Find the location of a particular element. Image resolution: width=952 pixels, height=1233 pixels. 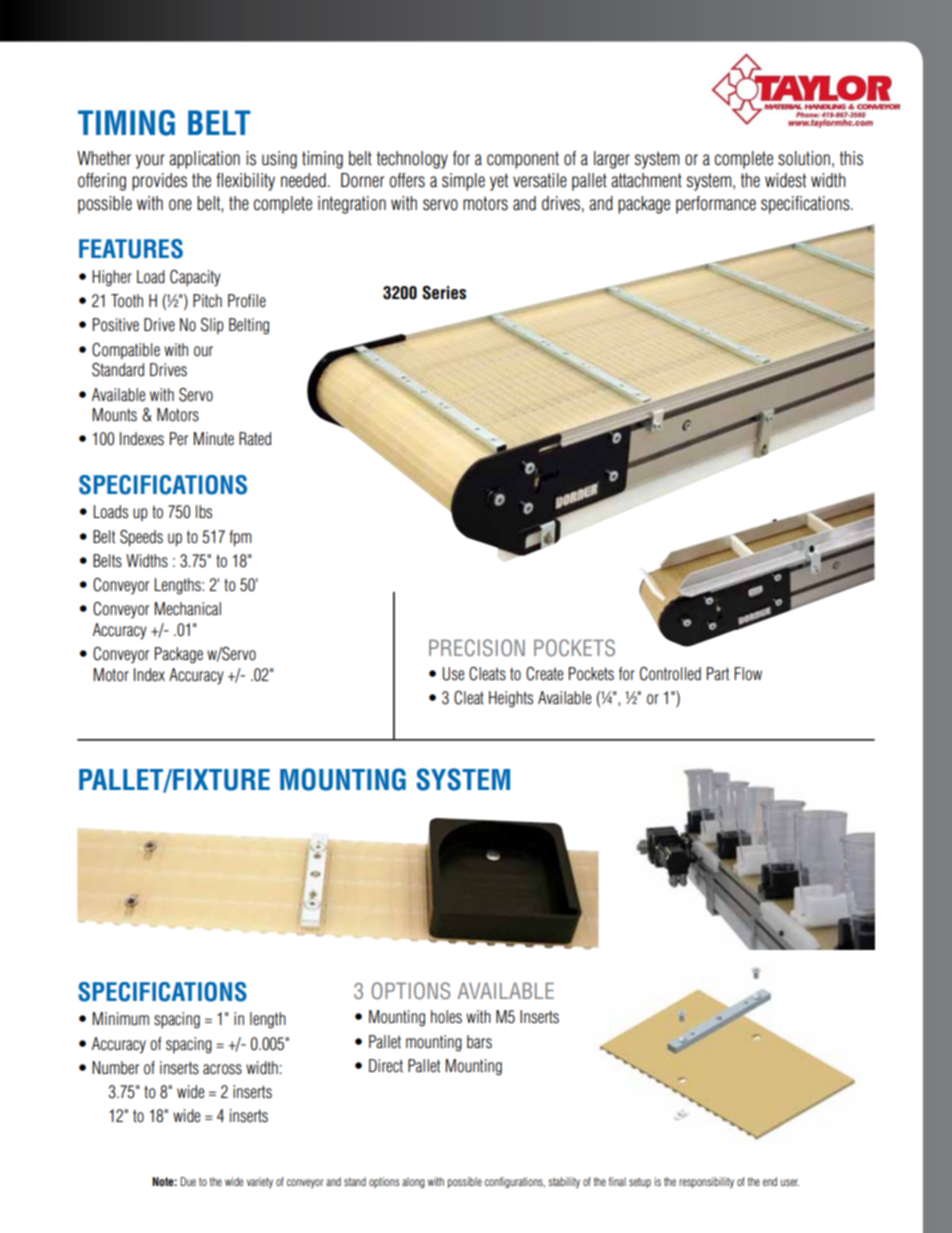

holes is located at coordinates (446, 1017).
